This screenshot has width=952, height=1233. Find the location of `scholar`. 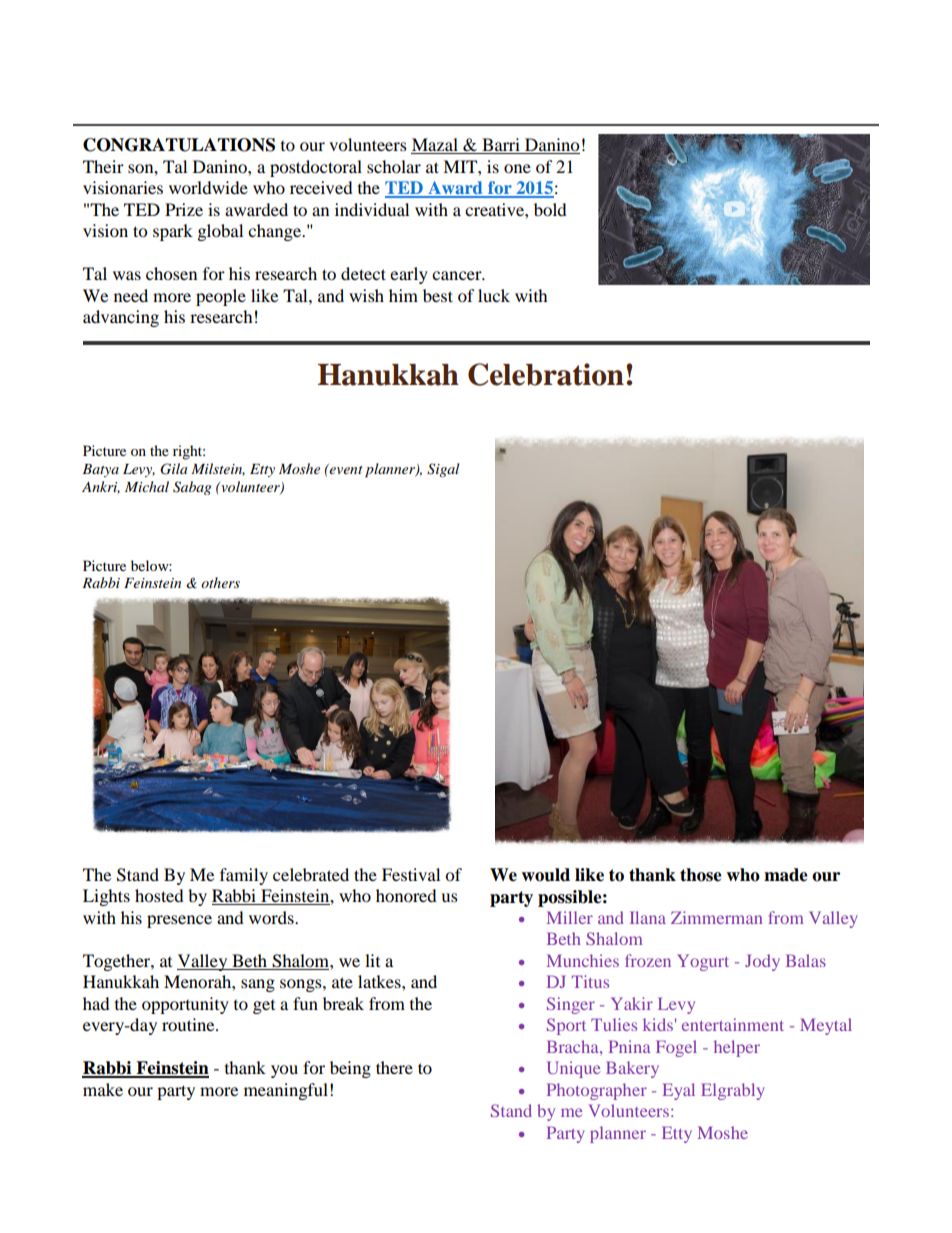

scholar is located at coordinates (394, 166).
